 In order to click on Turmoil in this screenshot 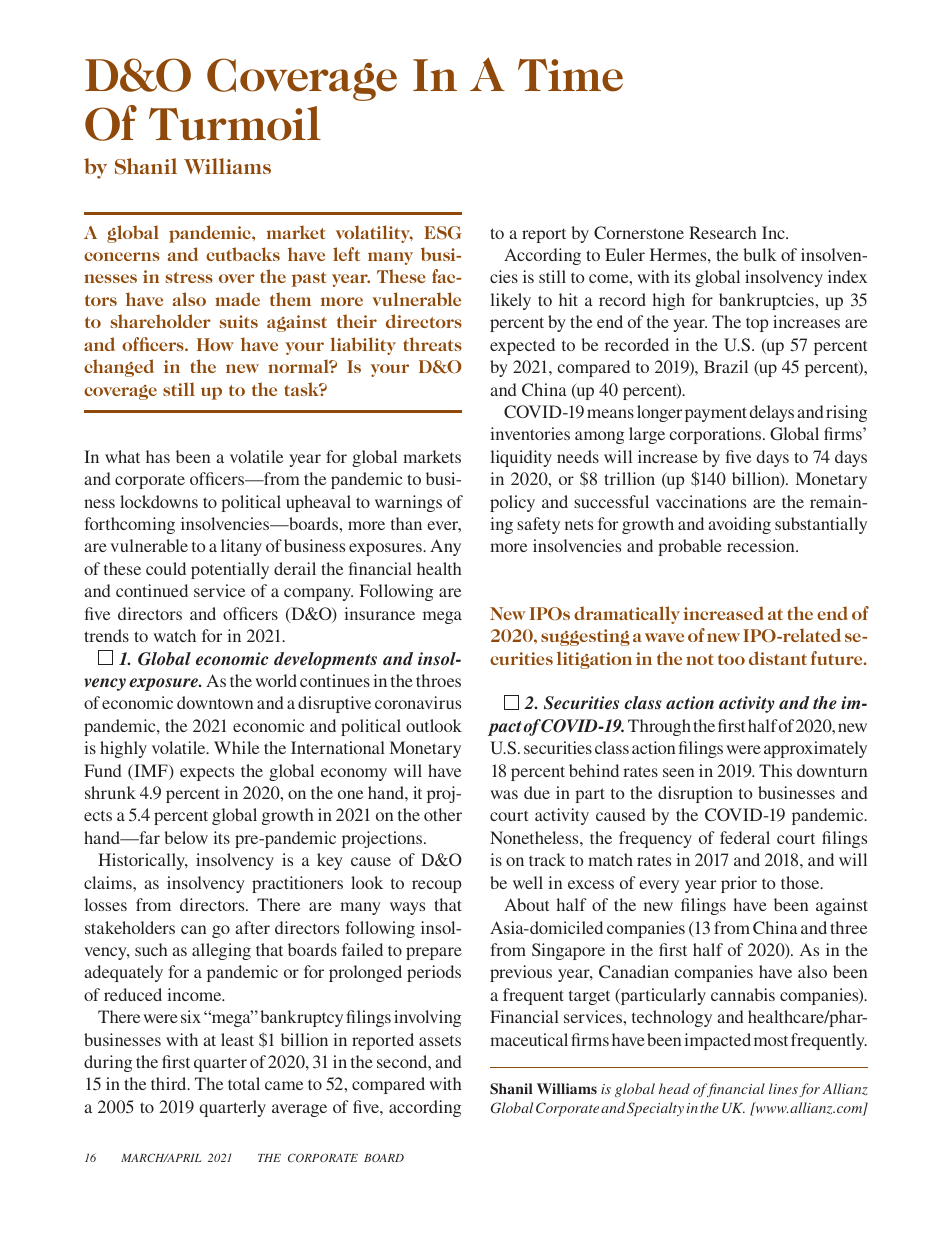, I will do `click(235, 123)`.
